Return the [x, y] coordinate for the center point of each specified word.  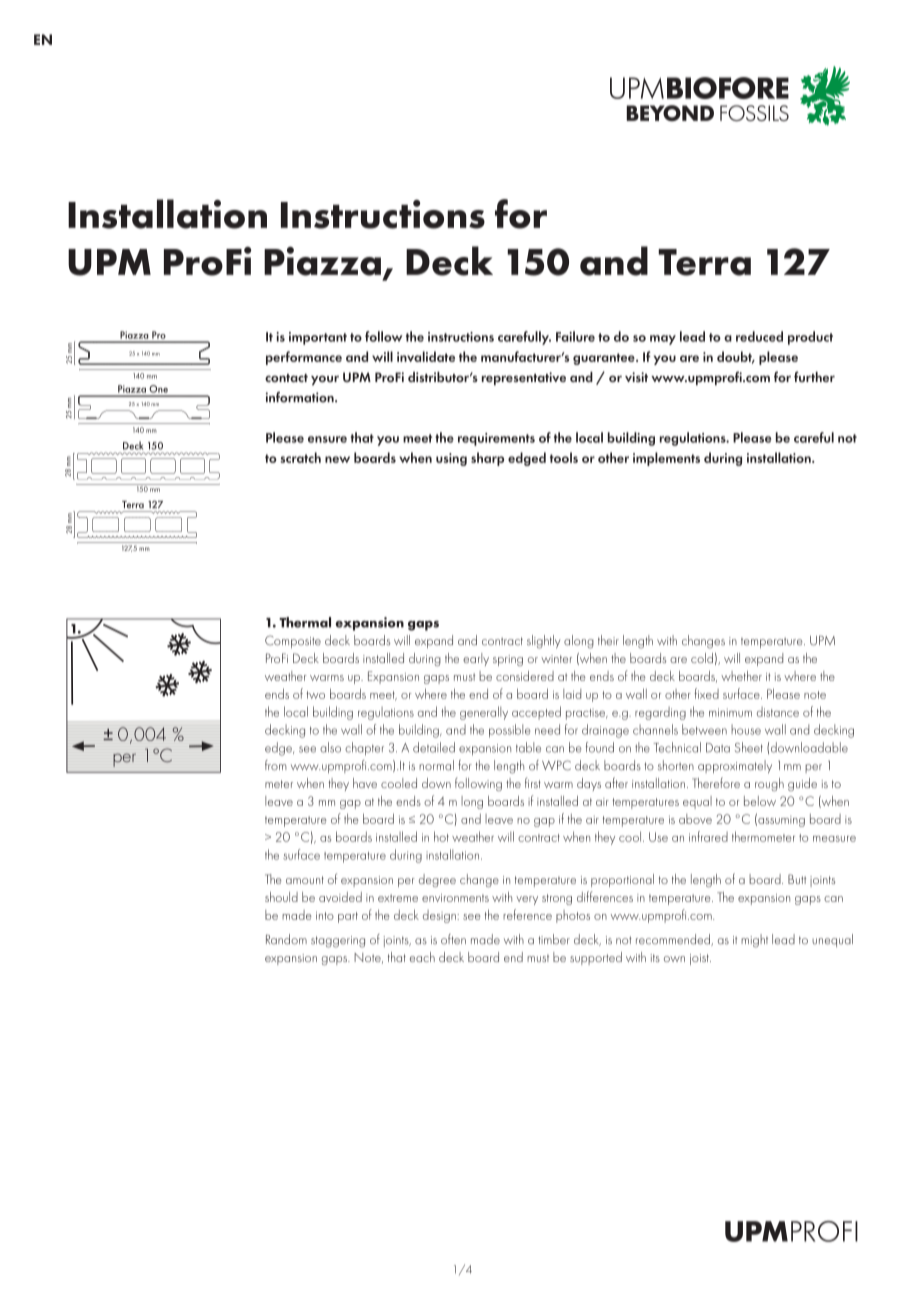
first [533, 782]
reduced [759, 336]
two [315, 695]
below [760, 801]
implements [666, 459]
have [365, 783]
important [318, 338]
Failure [575, 336]
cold [702, 658]
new [337, 459]
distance [778, 712]
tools [564, 457]
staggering [338, 942]
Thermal [305, 622]
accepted [536, 713]
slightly [543, 642]
